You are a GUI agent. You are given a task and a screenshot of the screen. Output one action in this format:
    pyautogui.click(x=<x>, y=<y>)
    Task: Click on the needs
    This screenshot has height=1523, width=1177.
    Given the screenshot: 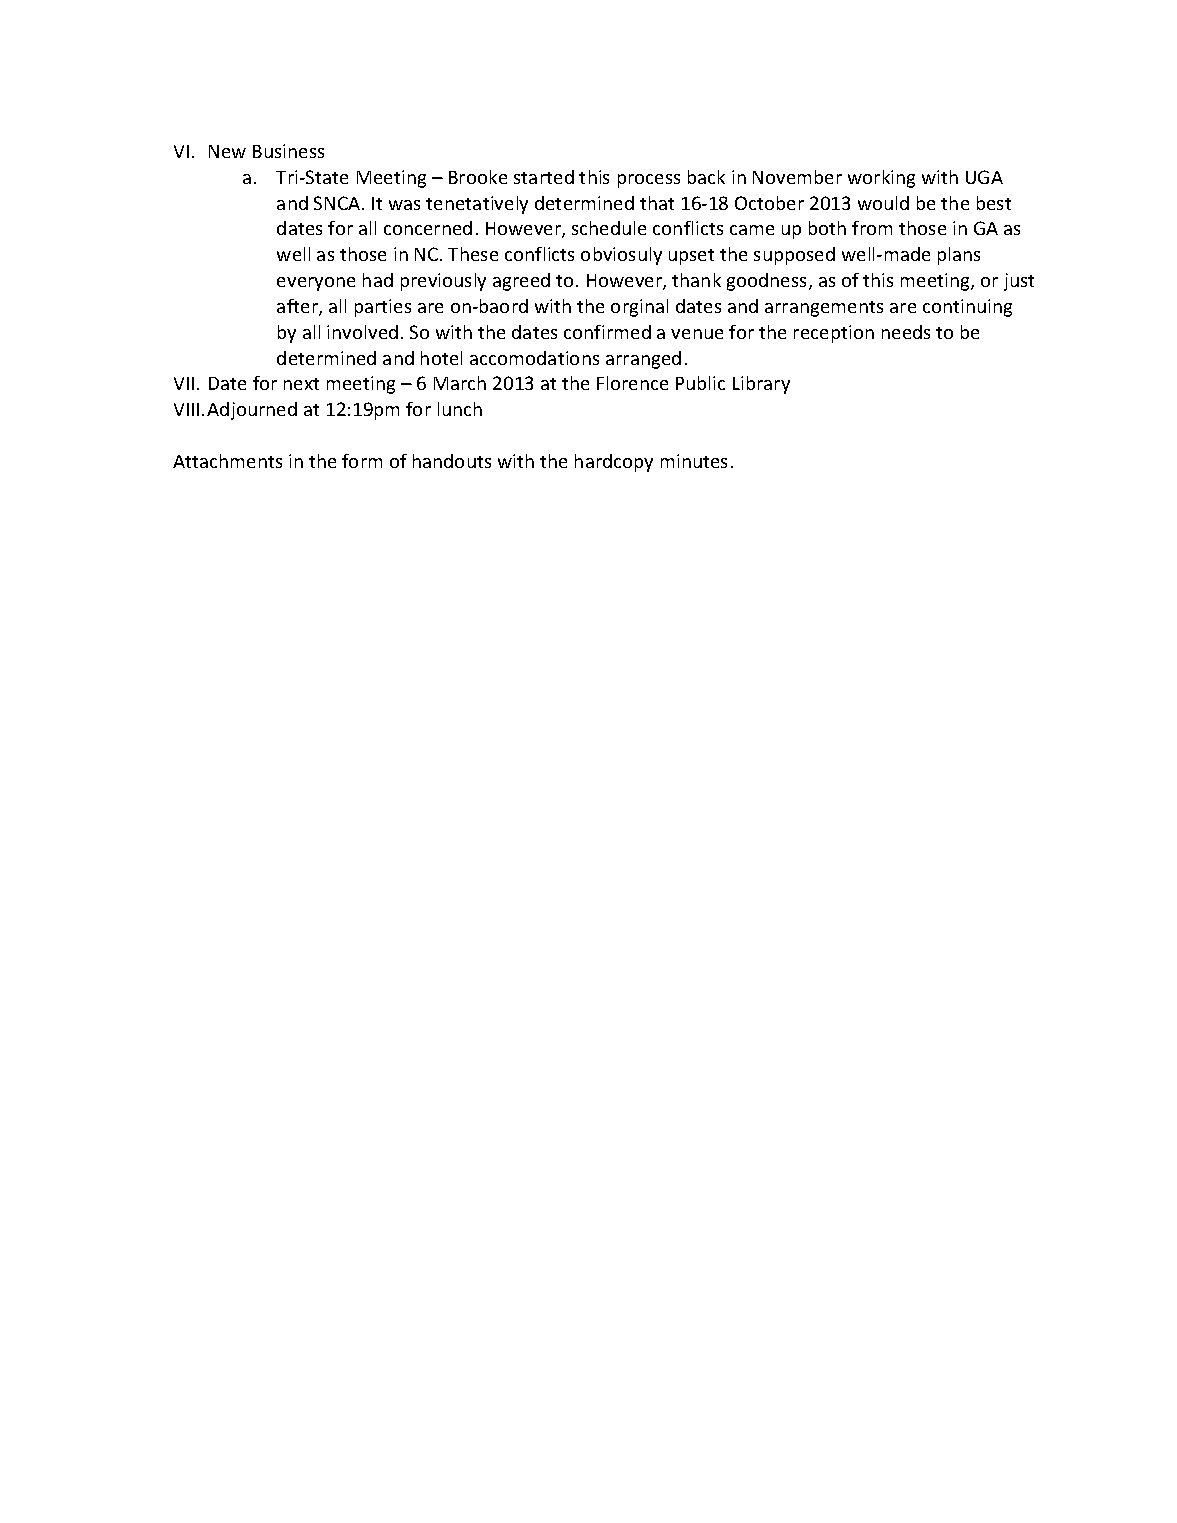 What is the action you would take?
    pyautogui.click(x=906, y=332)
